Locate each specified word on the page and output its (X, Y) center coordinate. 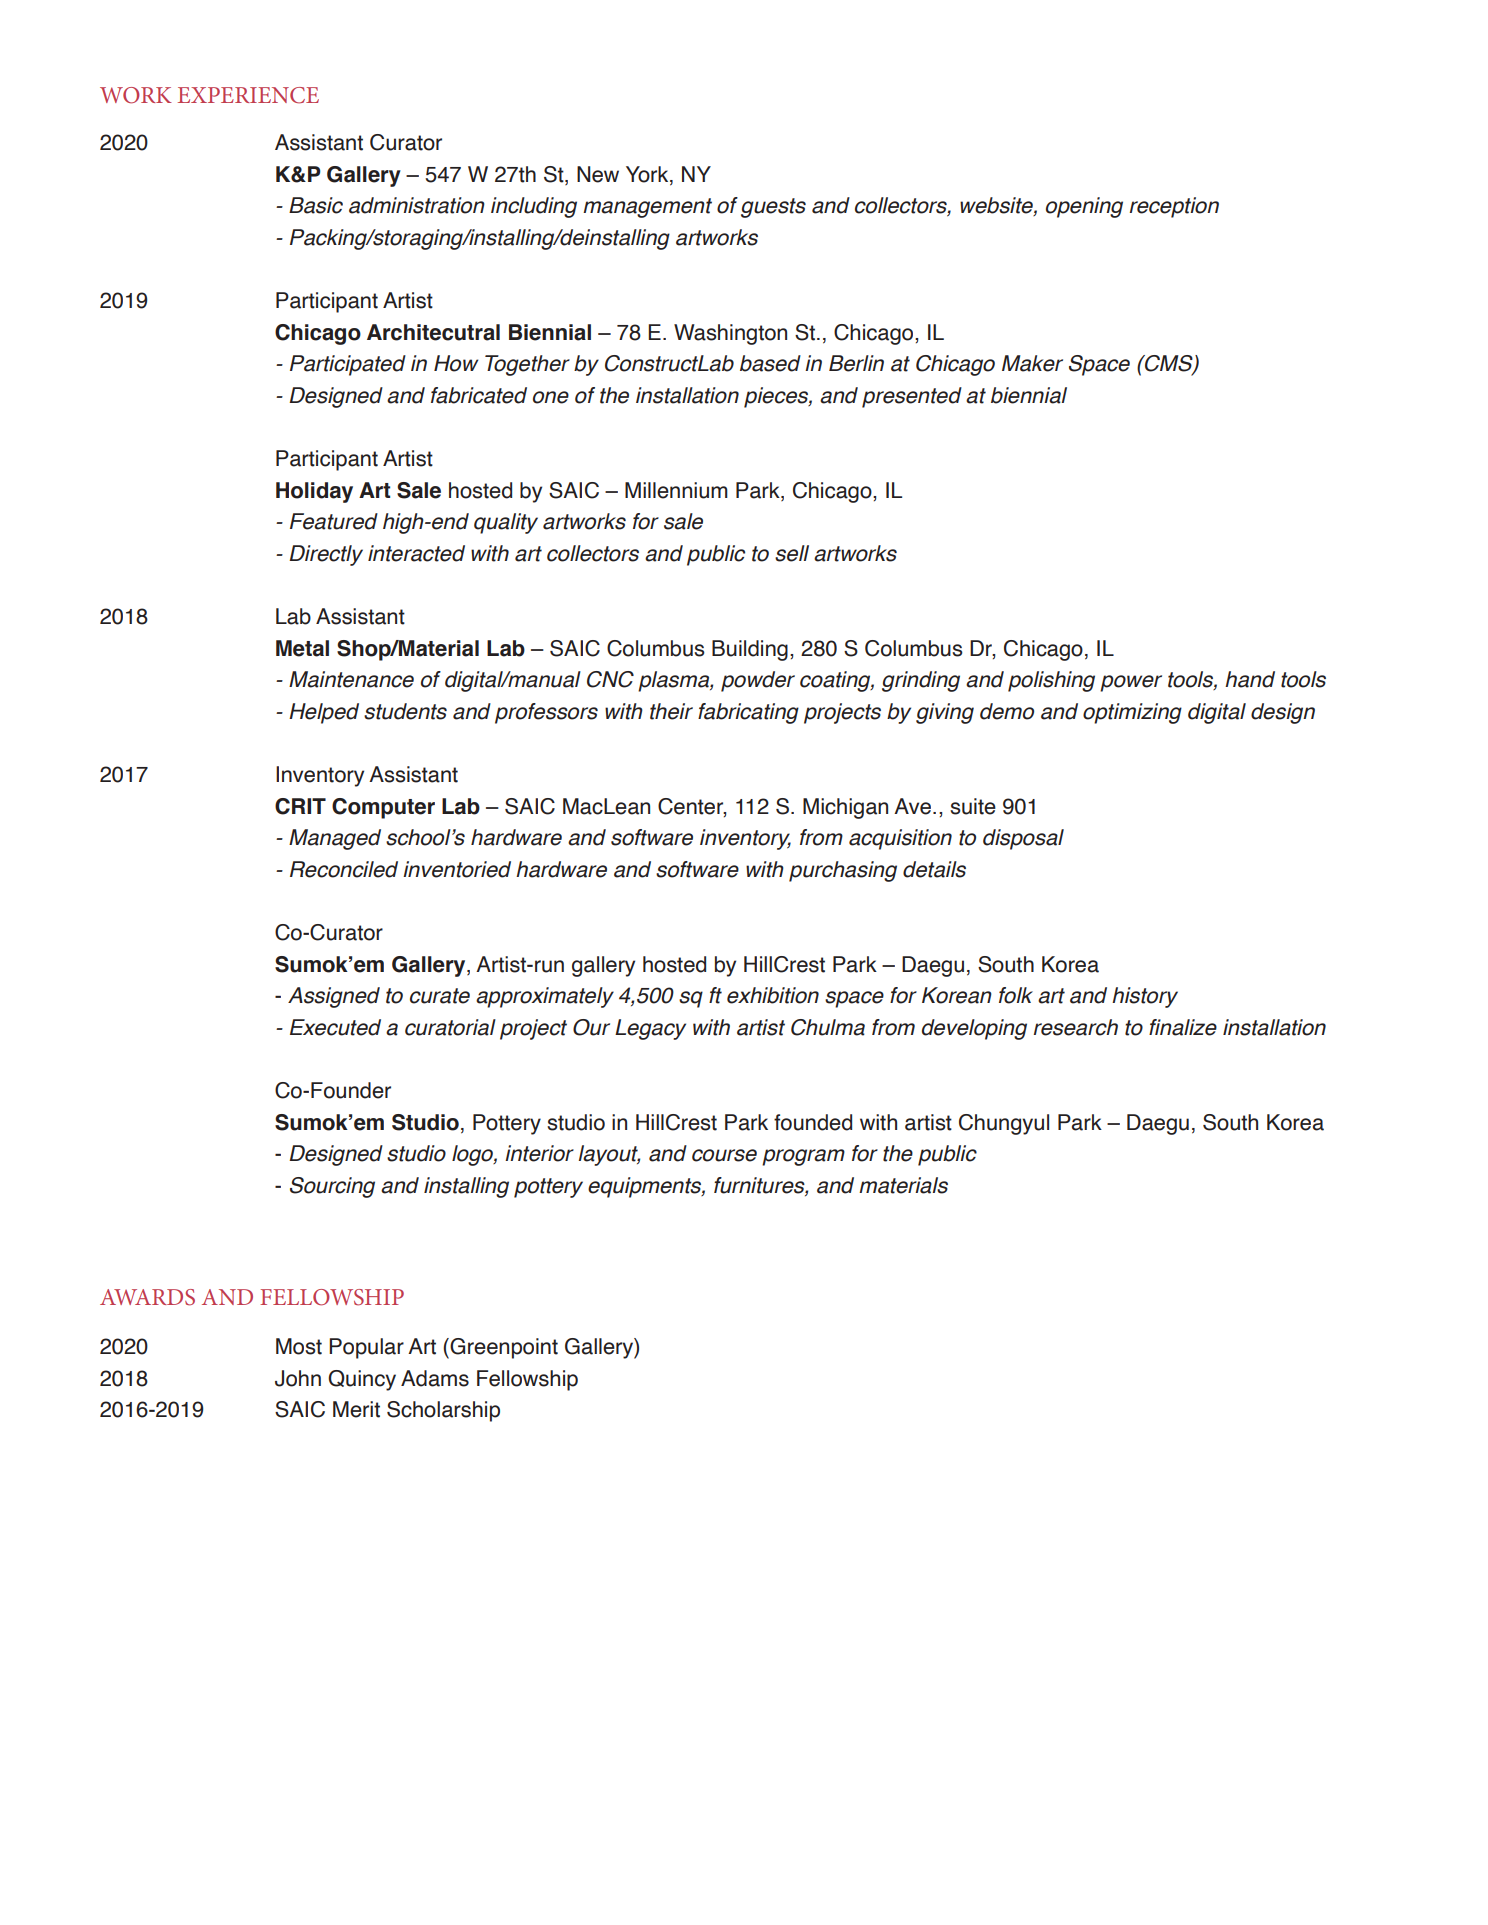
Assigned (334, 997)
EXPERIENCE (248, 95)
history (1145, 997)
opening (1084, 207)
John (298, 1378)
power (1131, 683)
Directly (326, 555)
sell (792, 553)
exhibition (773, 995)
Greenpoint (503, 1348)
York (648, 174)
